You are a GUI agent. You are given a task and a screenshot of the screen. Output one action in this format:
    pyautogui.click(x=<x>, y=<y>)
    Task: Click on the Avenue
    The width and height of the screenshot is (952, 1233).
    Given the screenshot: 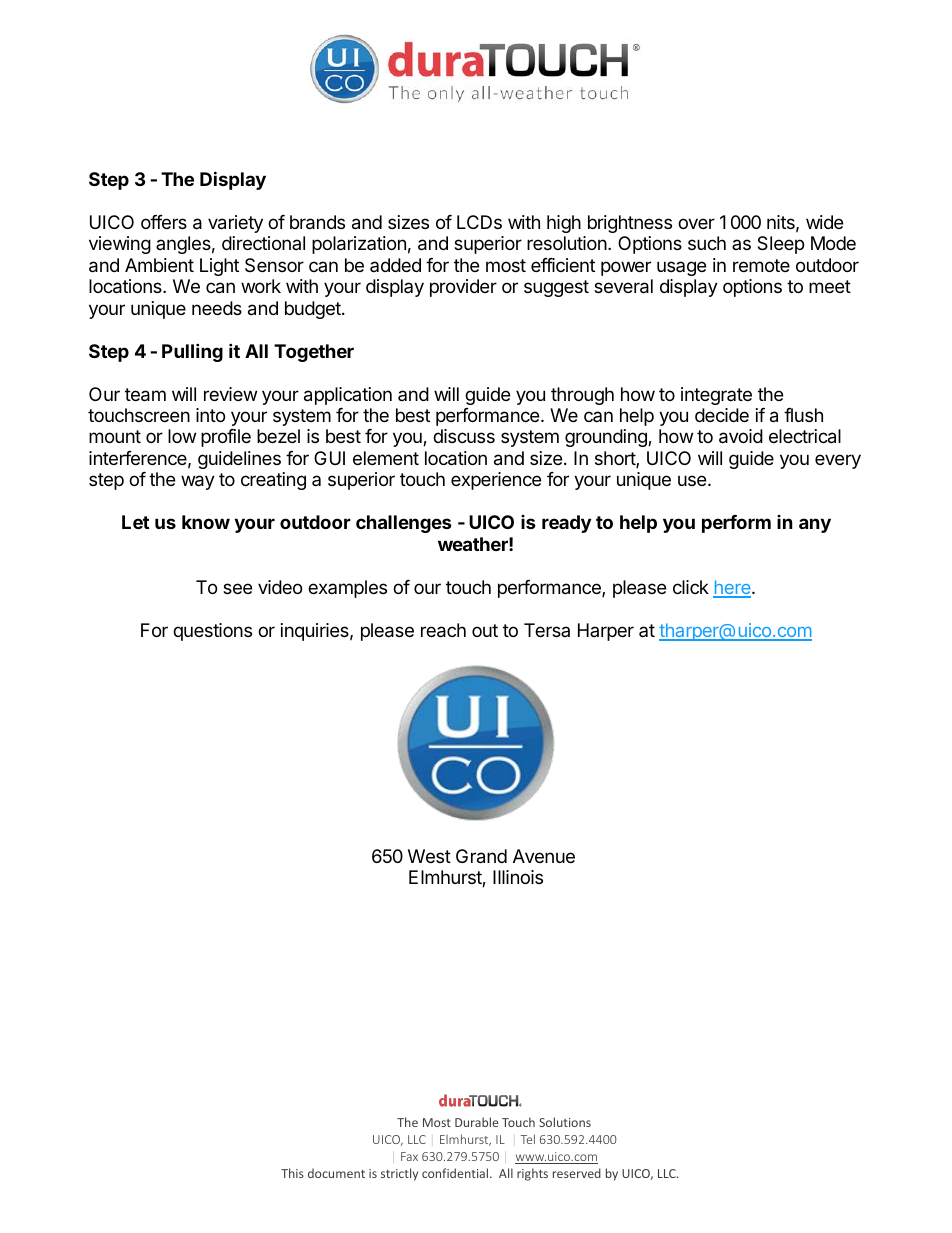 What is the action you would take?
    pyautogui.click(x=544, y=856)
